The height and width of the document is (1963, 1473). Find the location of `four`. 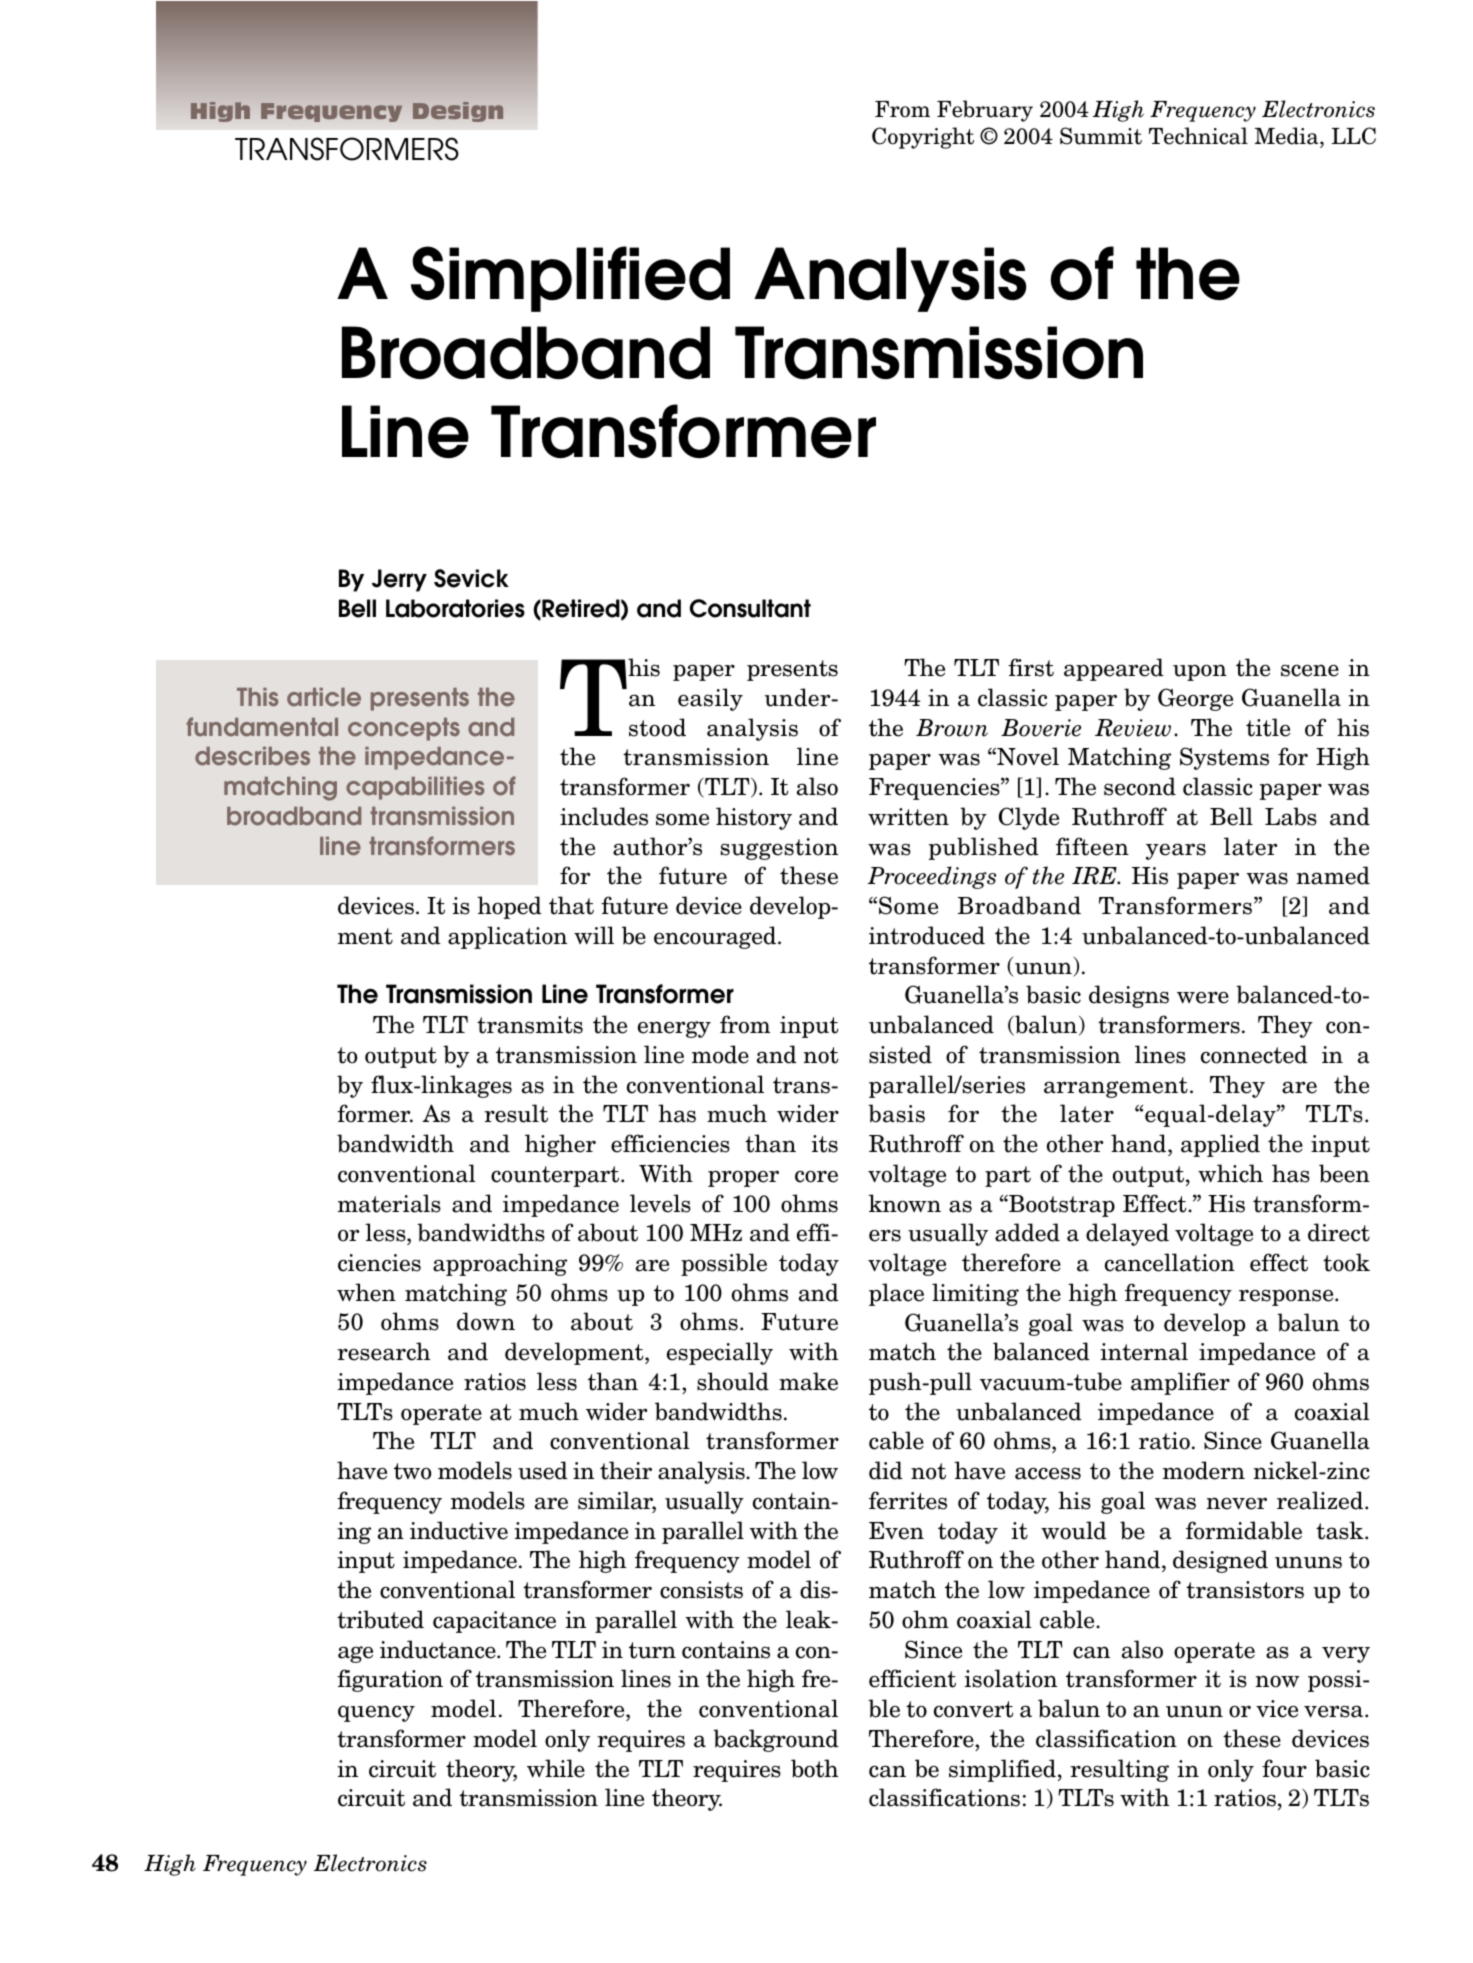

four is located at coordinates (1284, 1768).
